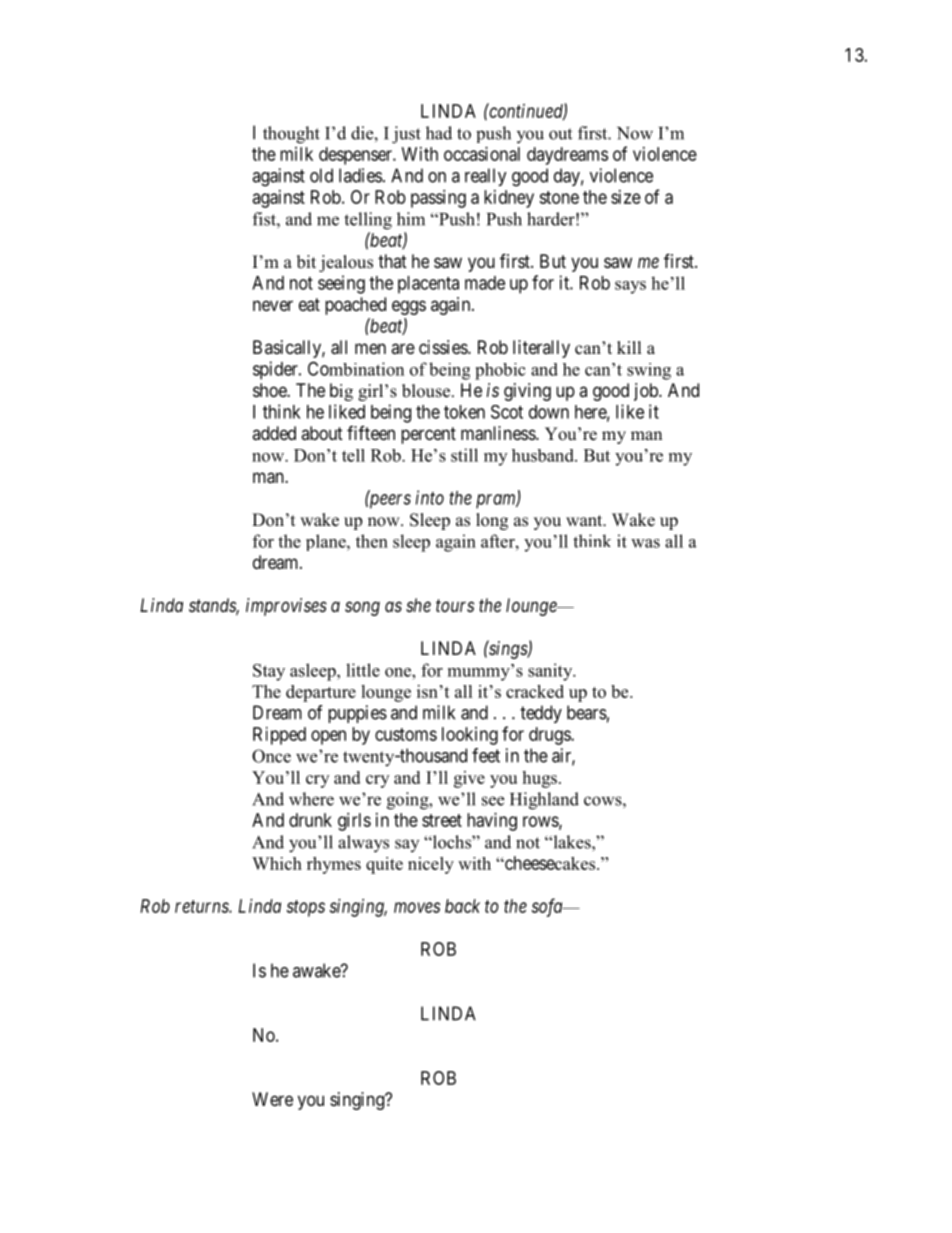 This screenshot has width=952, height=1233. Describe the element at coordinates (482, 154) in the screenshot. I see `occasional` at that location.
